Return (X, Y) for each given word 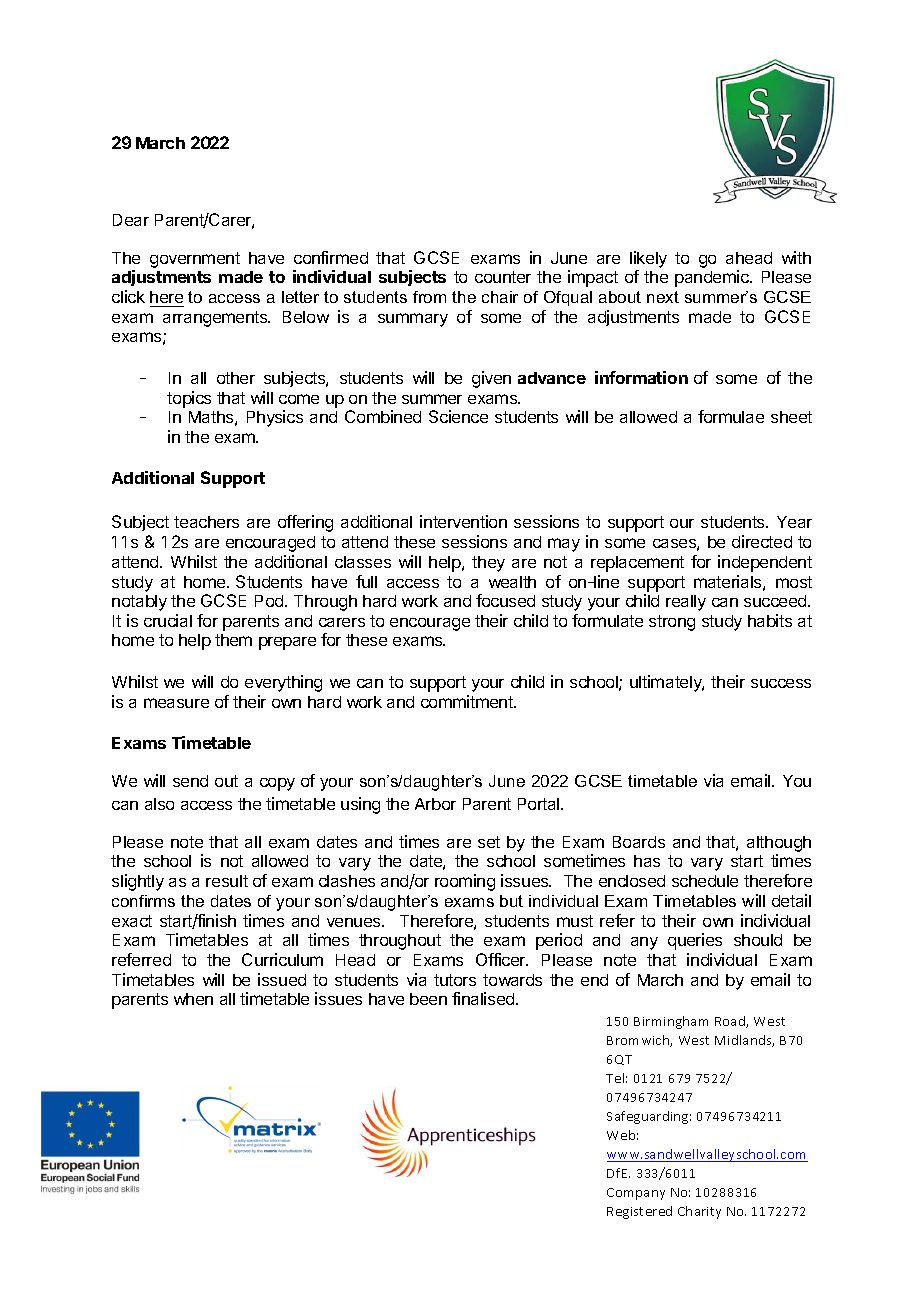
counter (503, 277)
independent (765, 563)
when (193, 999)
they (488, 564)
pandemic (713, 278)
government (195, 260)
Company (636, 1194)
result (227, 881)
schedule (705, 881)
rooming (465, 882)
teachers (206, 522)
